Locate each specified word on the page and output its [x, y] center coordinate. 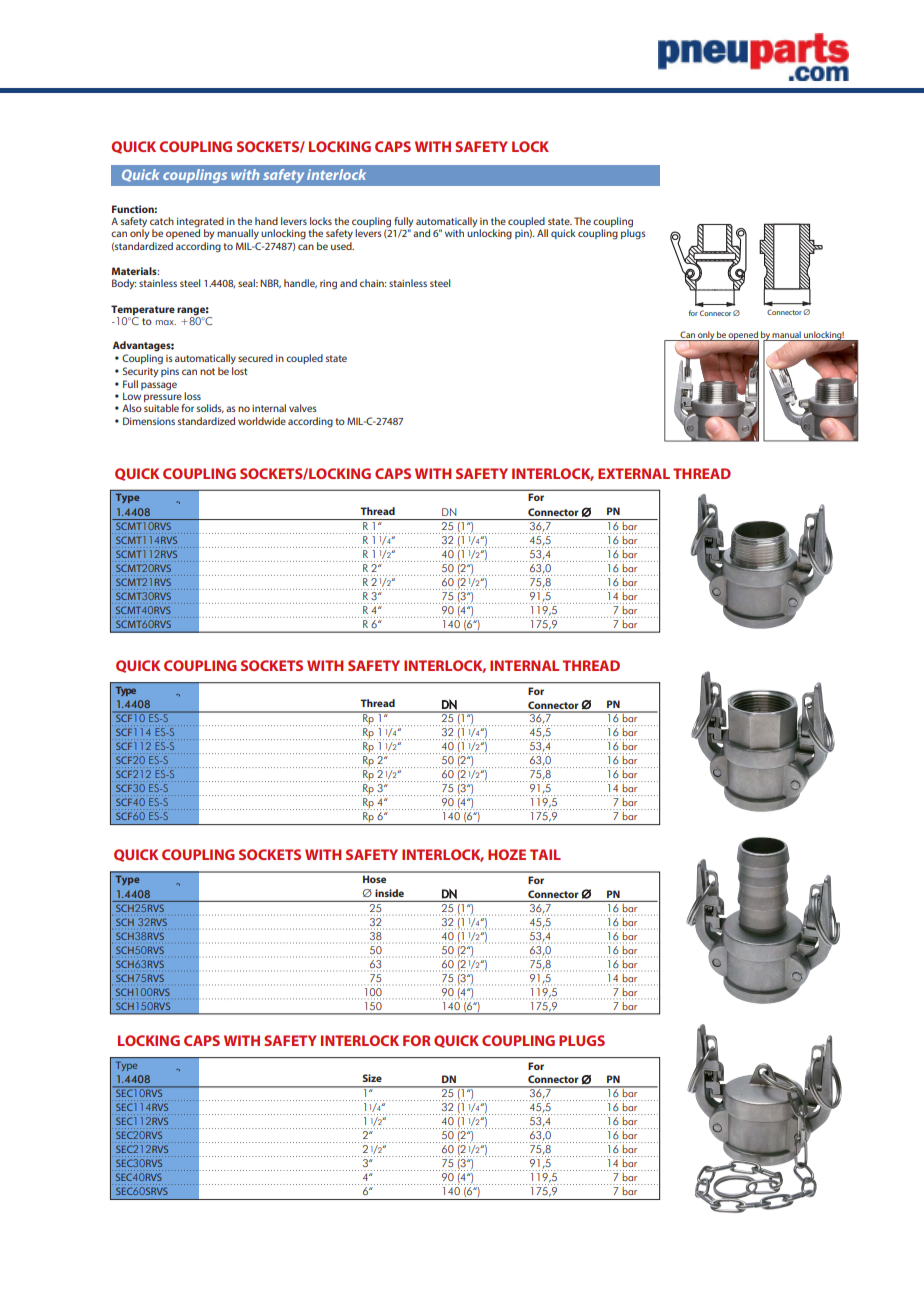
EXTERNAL [634, 473]
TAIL [545, 854]
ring [328, 285]
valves [303, 408]
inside [389, 893]
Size [372, 1078]
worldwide [262, 421]
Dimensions [149, 421]
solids [210, 408]
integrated [200, 223]
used [342, 246]
